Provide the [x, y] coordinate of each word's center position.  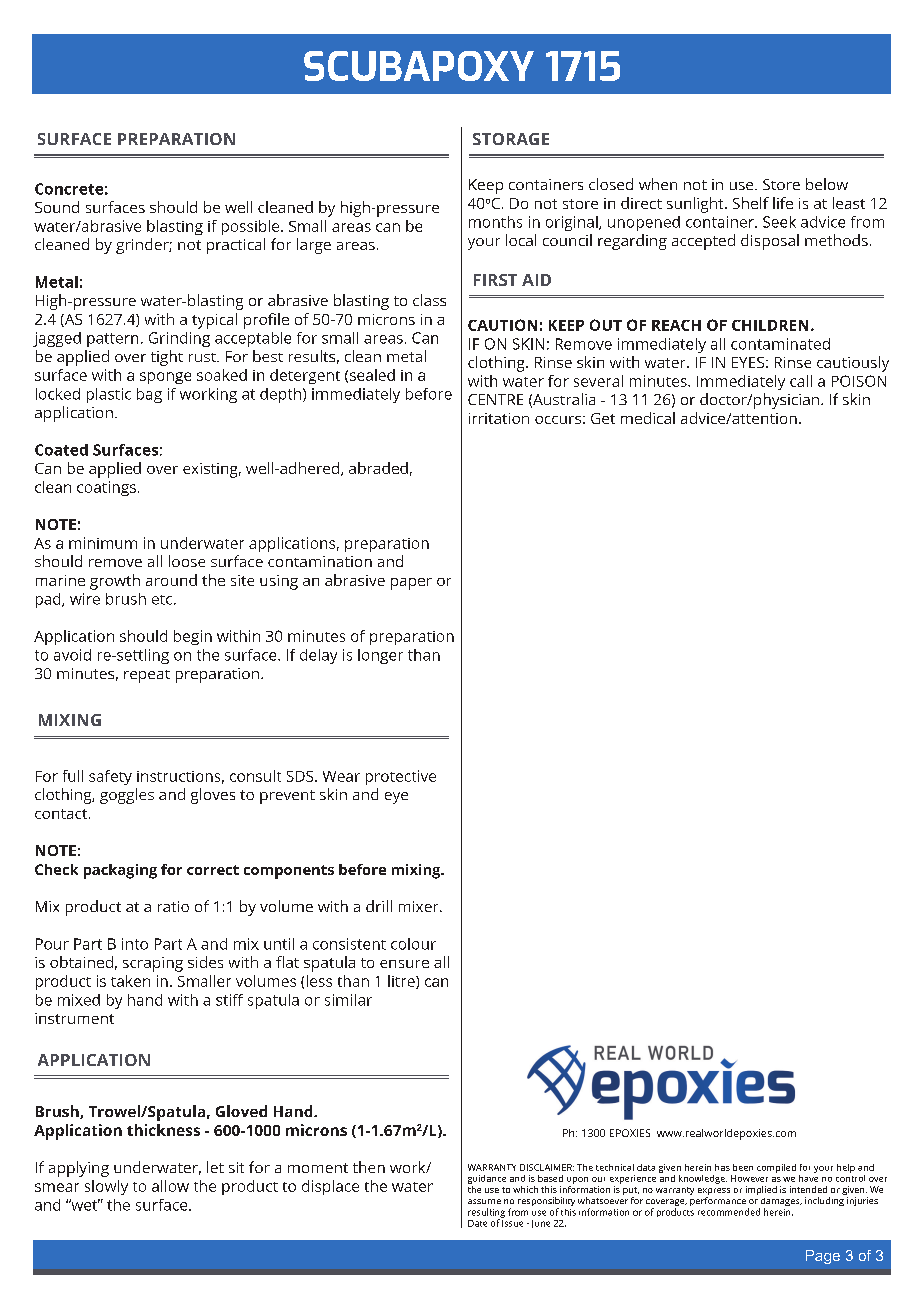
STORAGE [511, 139]
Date [477, 1223]
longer [380, 656]
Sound [57, 207]
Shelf [751, 203]
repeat [147, 676]
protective [401, 777]
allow [170, 1186]
